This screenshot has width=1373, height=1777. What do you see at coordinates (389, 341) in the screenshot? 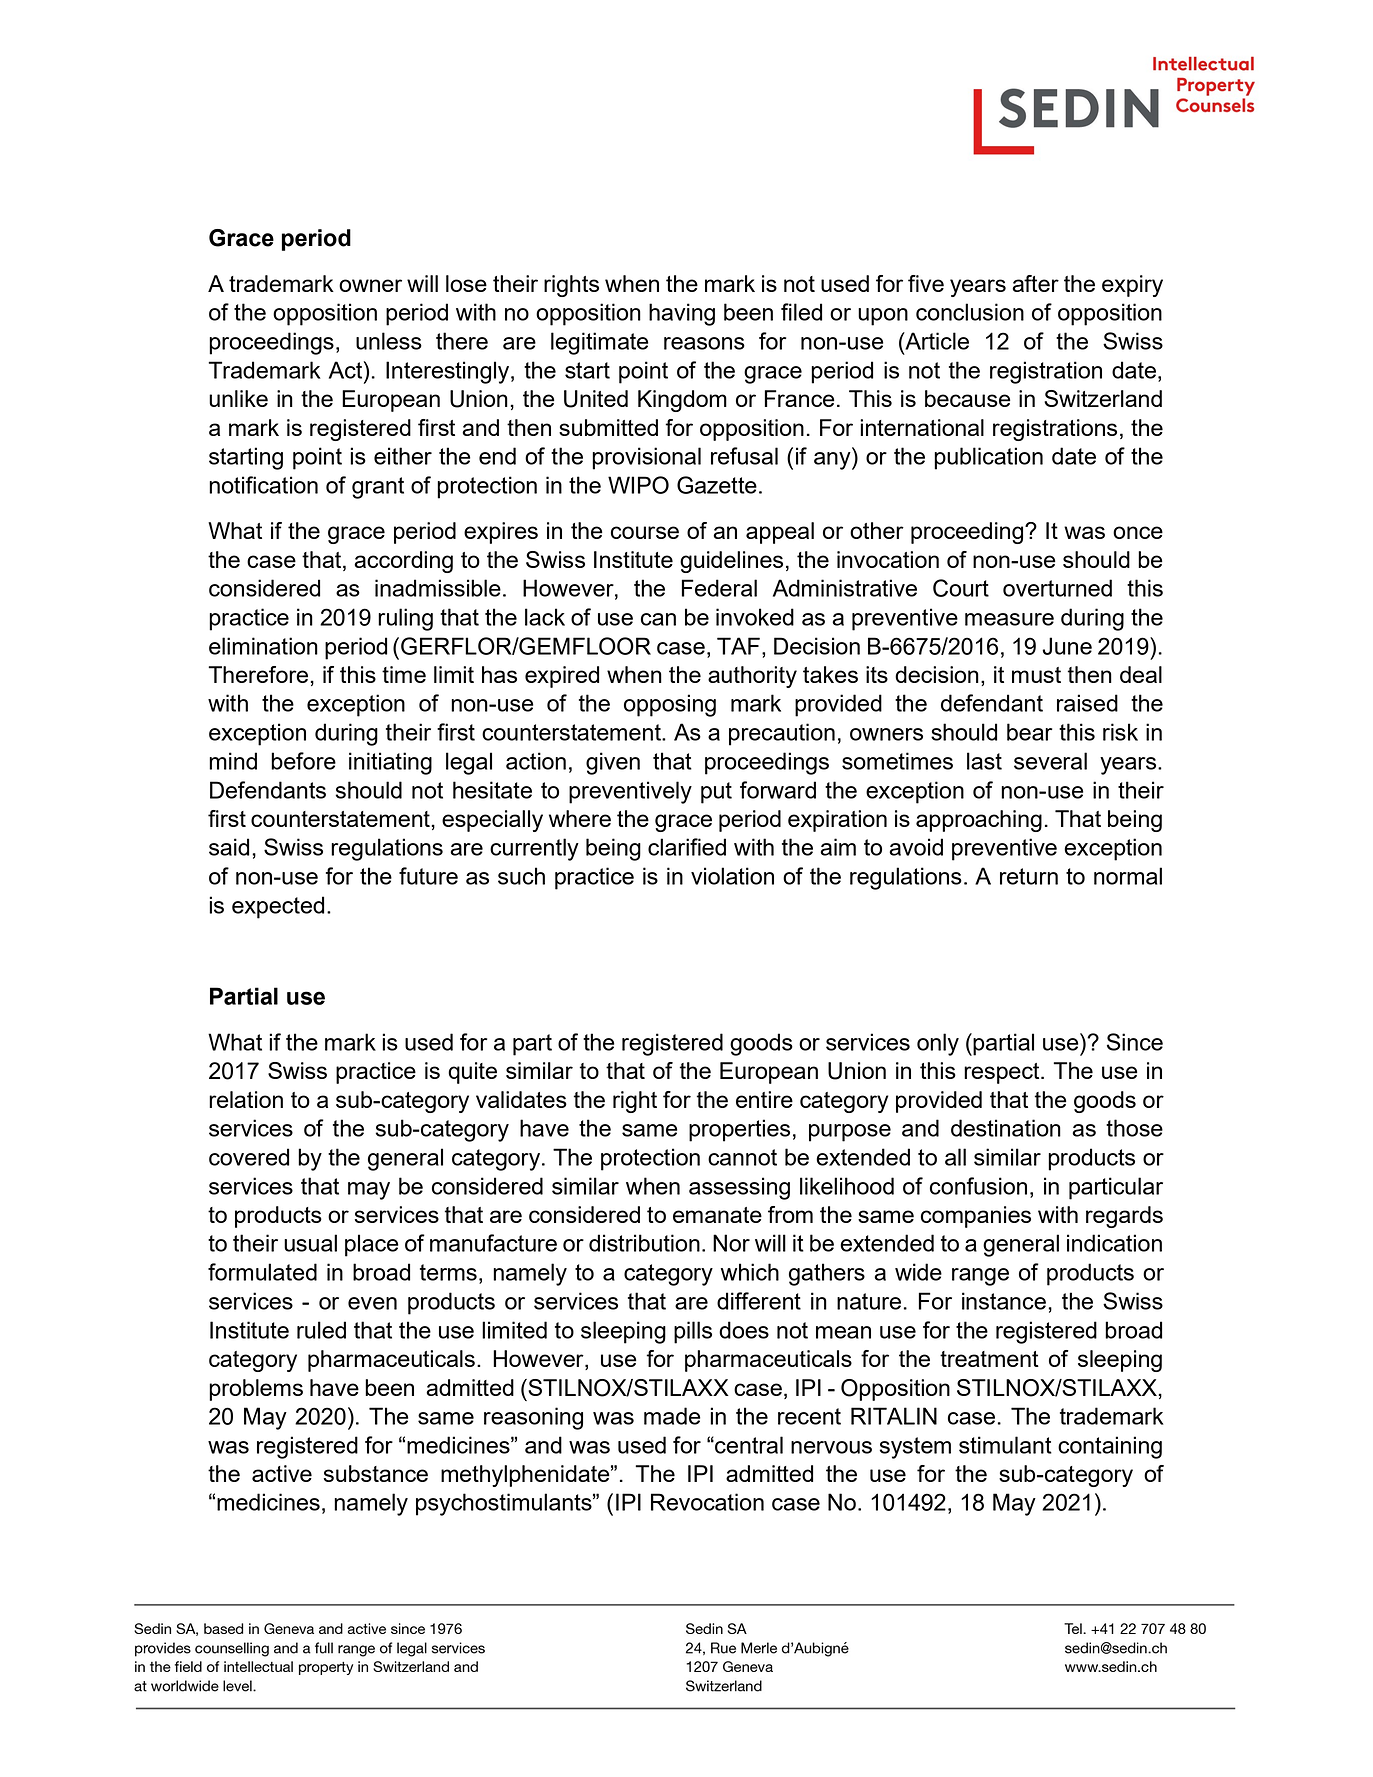
I see `unless` at bounding box center [389, 341].
